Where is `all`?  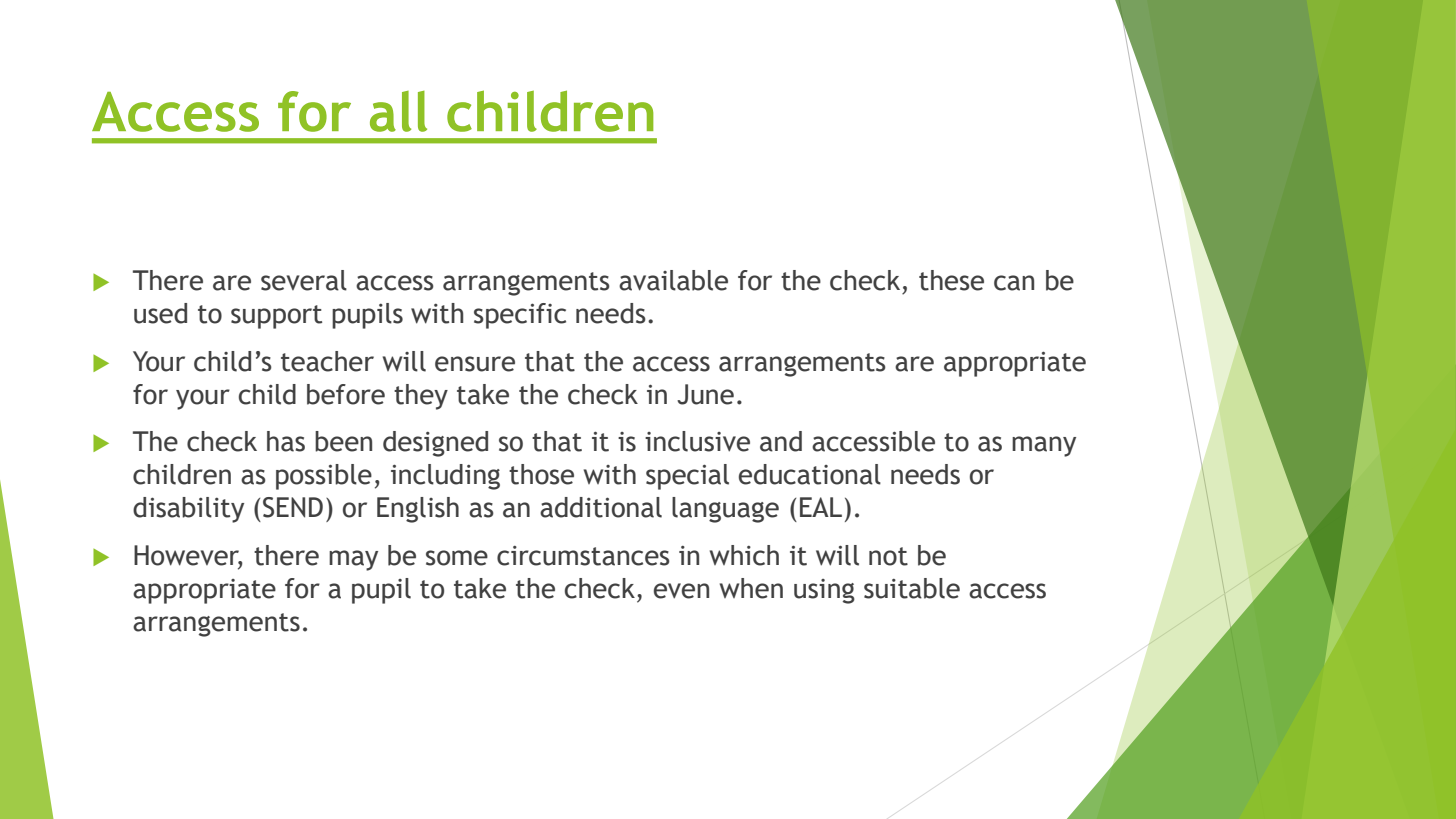 all is located at coordinates (398, 111).
